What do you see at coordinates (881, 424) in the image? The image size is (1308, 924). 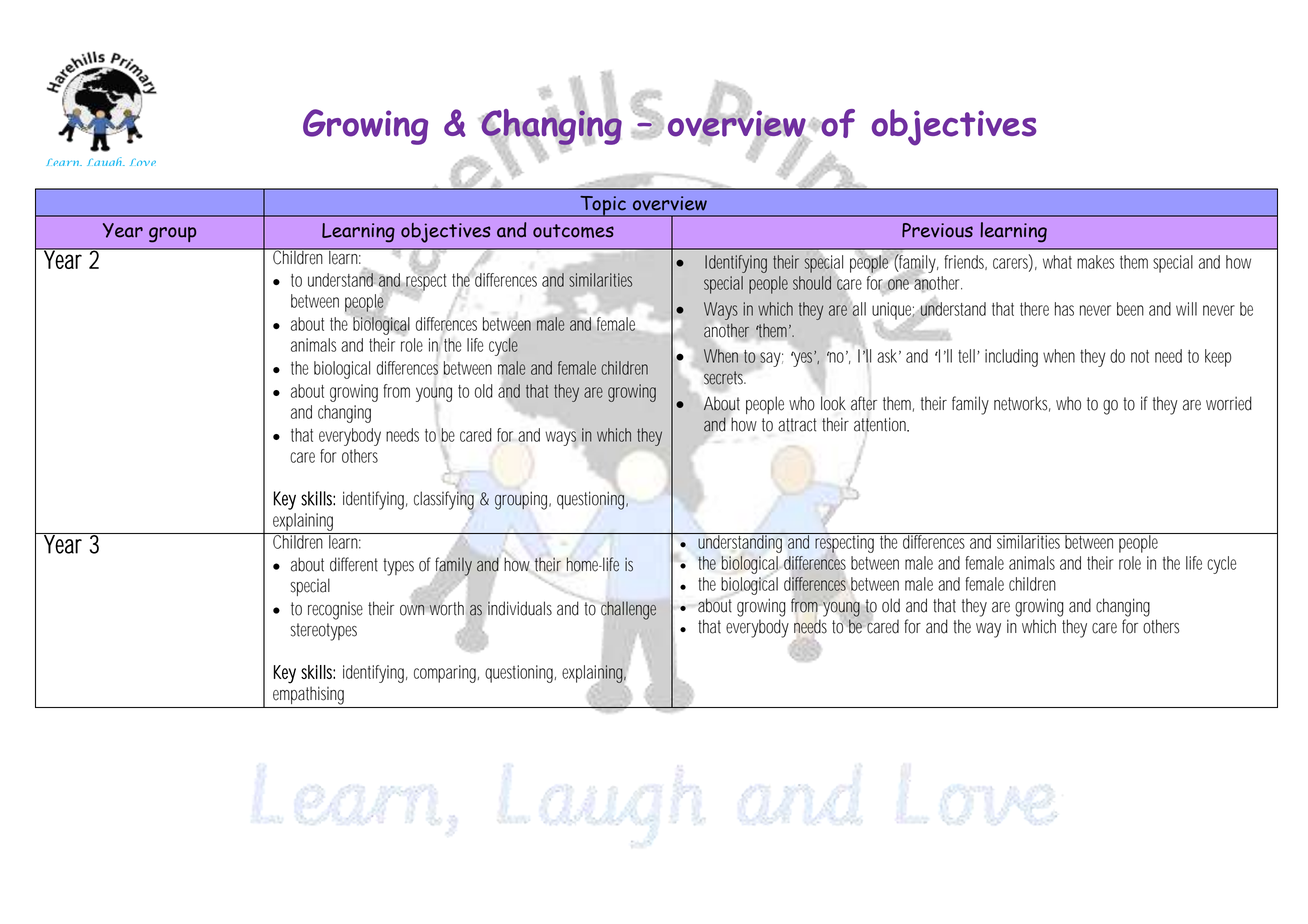 I see `attention` at bounding box center [881, 424].
